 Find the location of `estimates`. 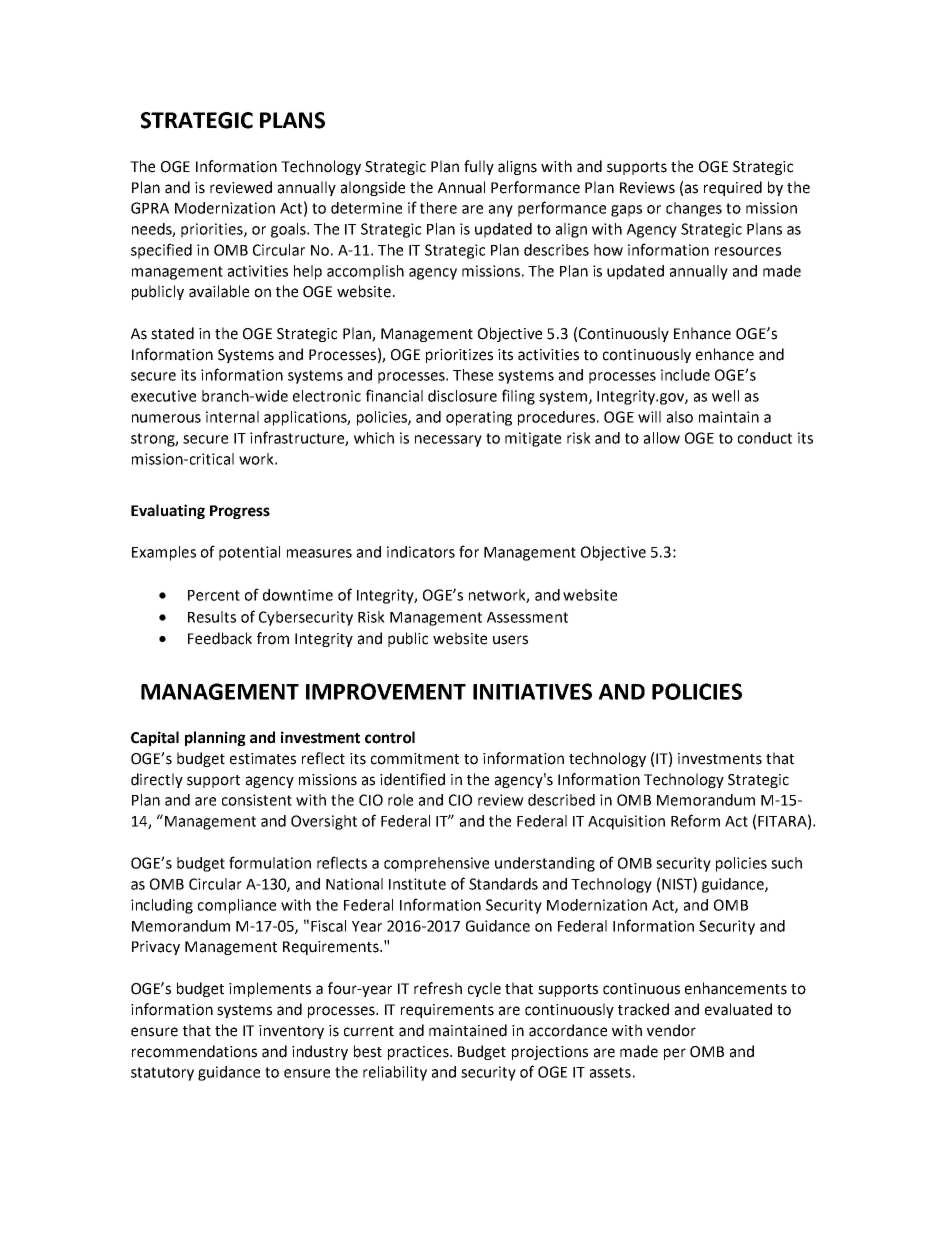

estimates is located at coordinates (263, 759).
